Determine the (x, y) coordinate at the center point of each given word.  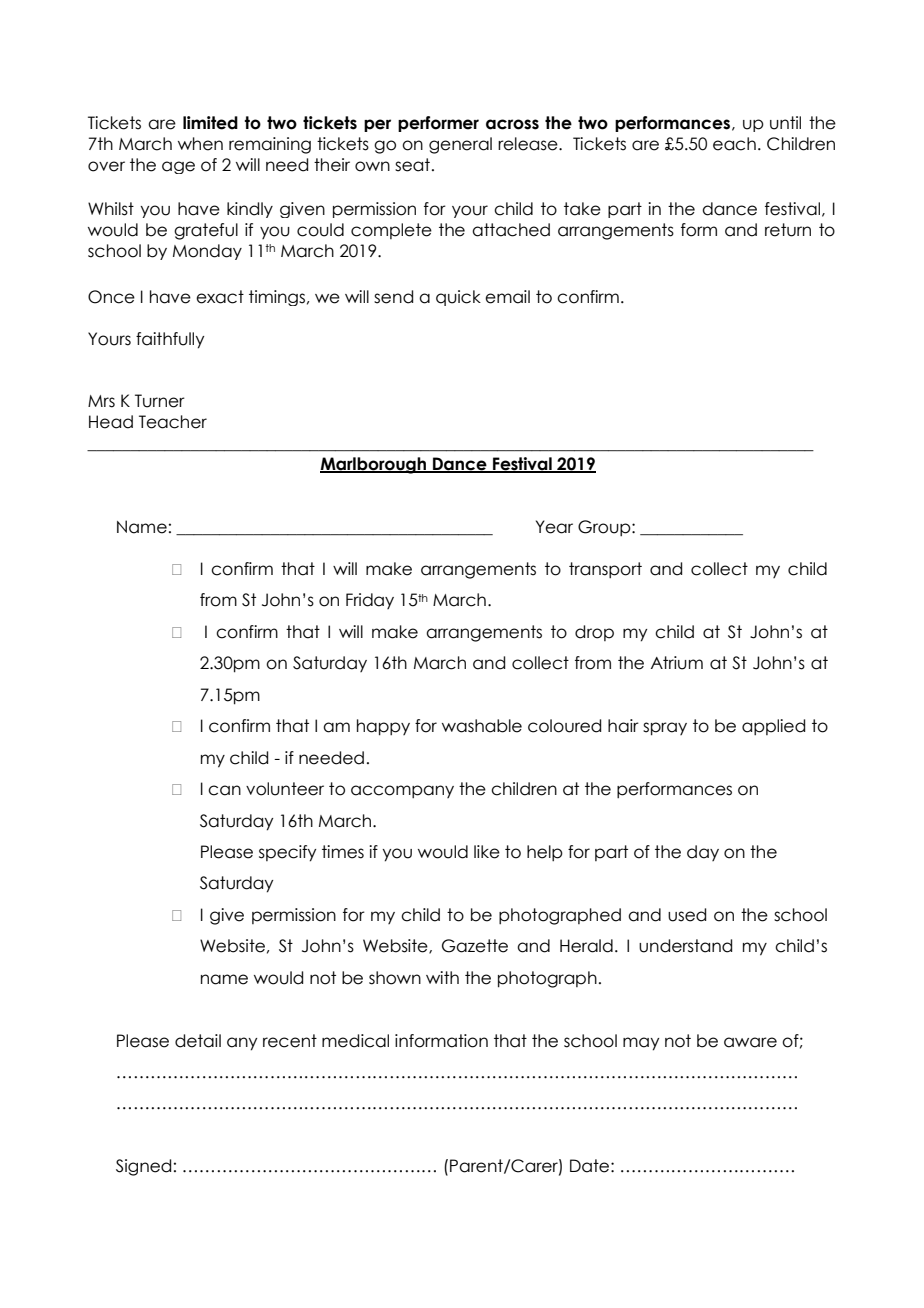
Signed (143, 1167)
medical (355, 1041)
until (785, 123)
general (460, 145)
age (178, 167)
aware (750, 1042)
